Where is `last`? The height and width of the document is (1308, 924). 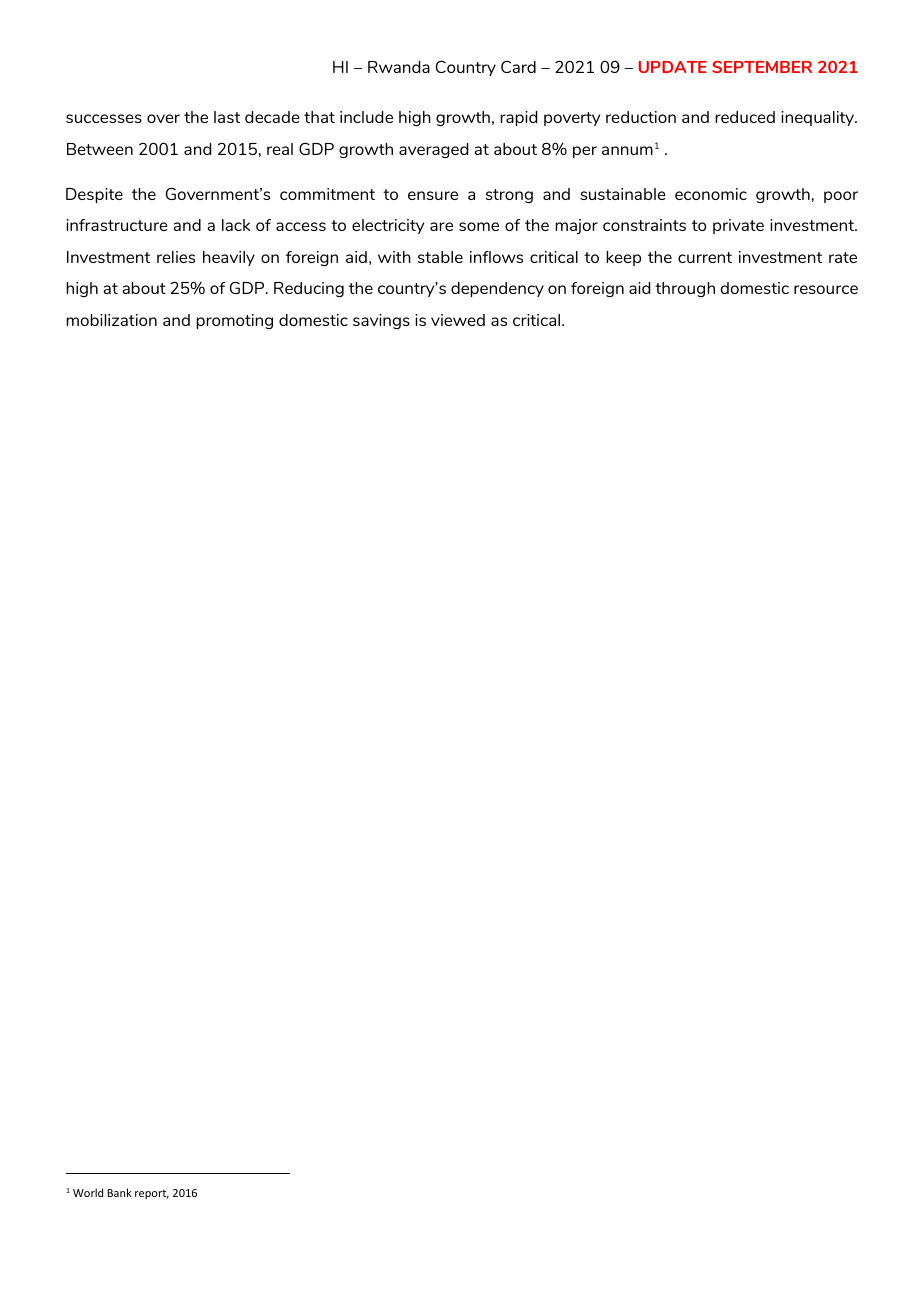 last is located at coordinates (227, 117).
